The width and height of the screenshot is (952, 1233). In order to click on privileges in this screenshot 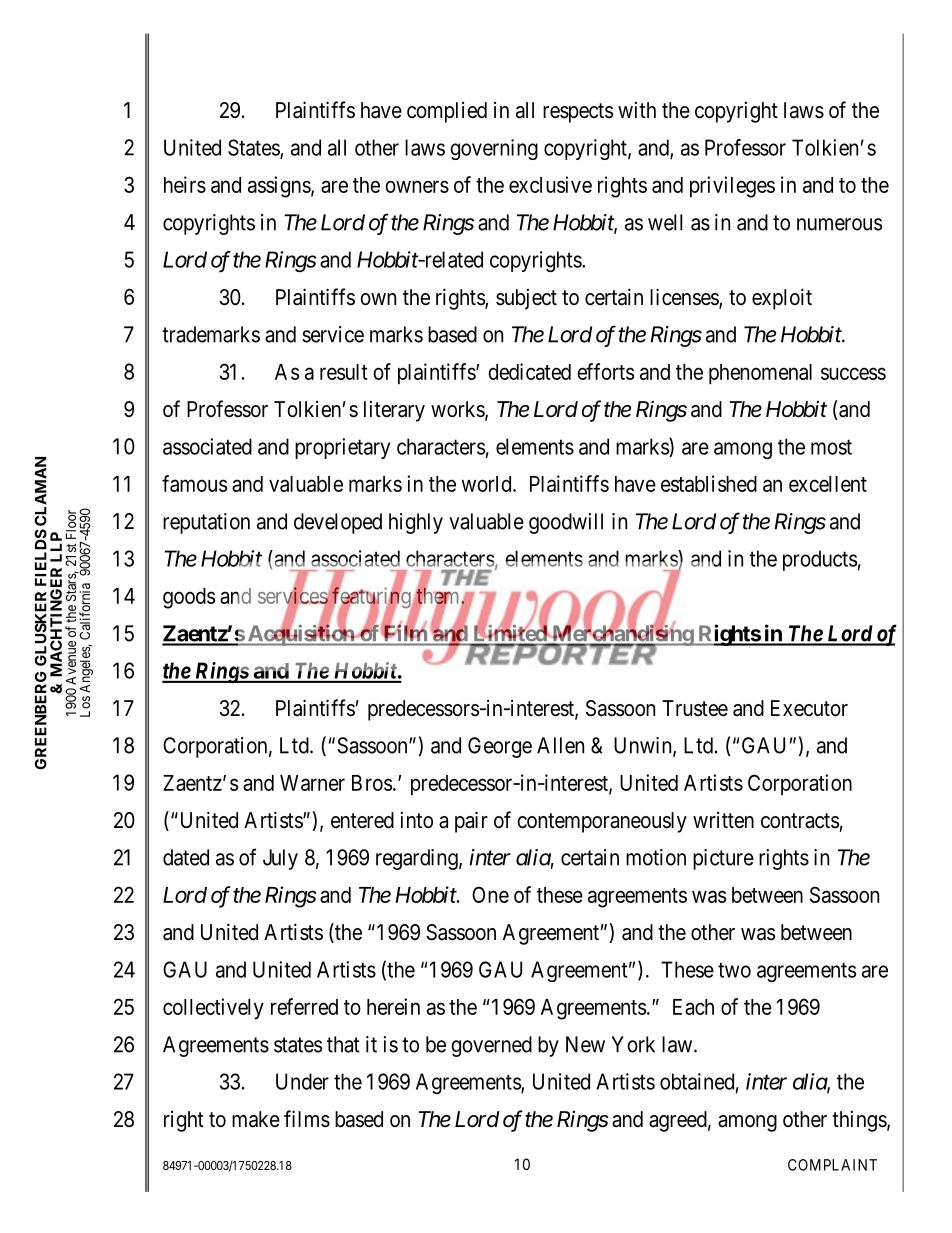, I will do `click(732, 187)`.
